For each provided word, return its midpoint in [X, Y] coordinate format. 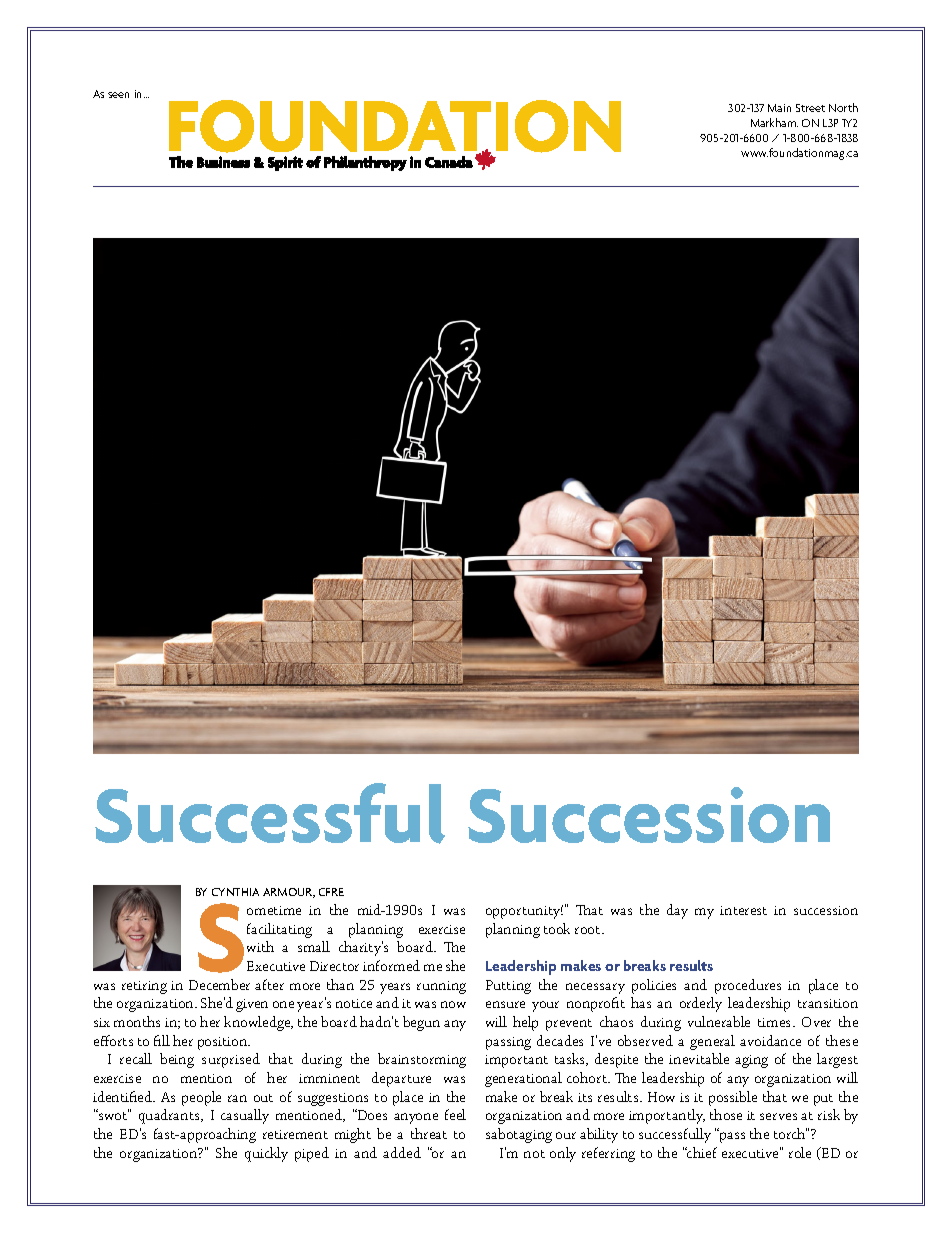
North [843, 107]
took [557, 928]
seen [118, 95]
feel [455, 1114]
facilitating [279, 930]
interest [743, 910]
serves [778, 1116]
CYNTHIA [235, 892]
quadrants [170, 1116]
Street [810, 108]
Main [779, 108]
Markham [774, 122]
